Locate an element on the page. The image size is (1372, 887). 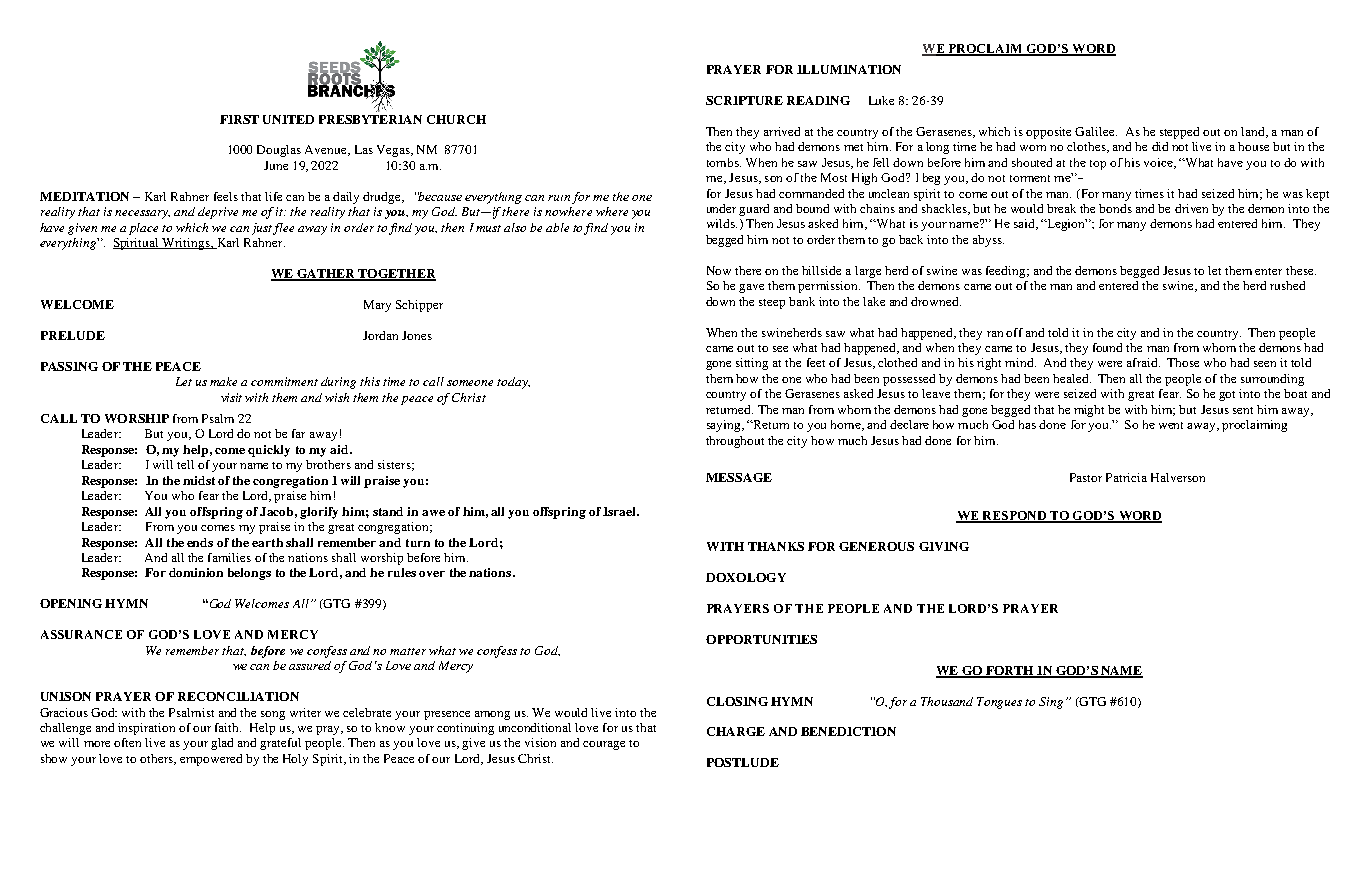
saying is located at coordinates (725, 426).
